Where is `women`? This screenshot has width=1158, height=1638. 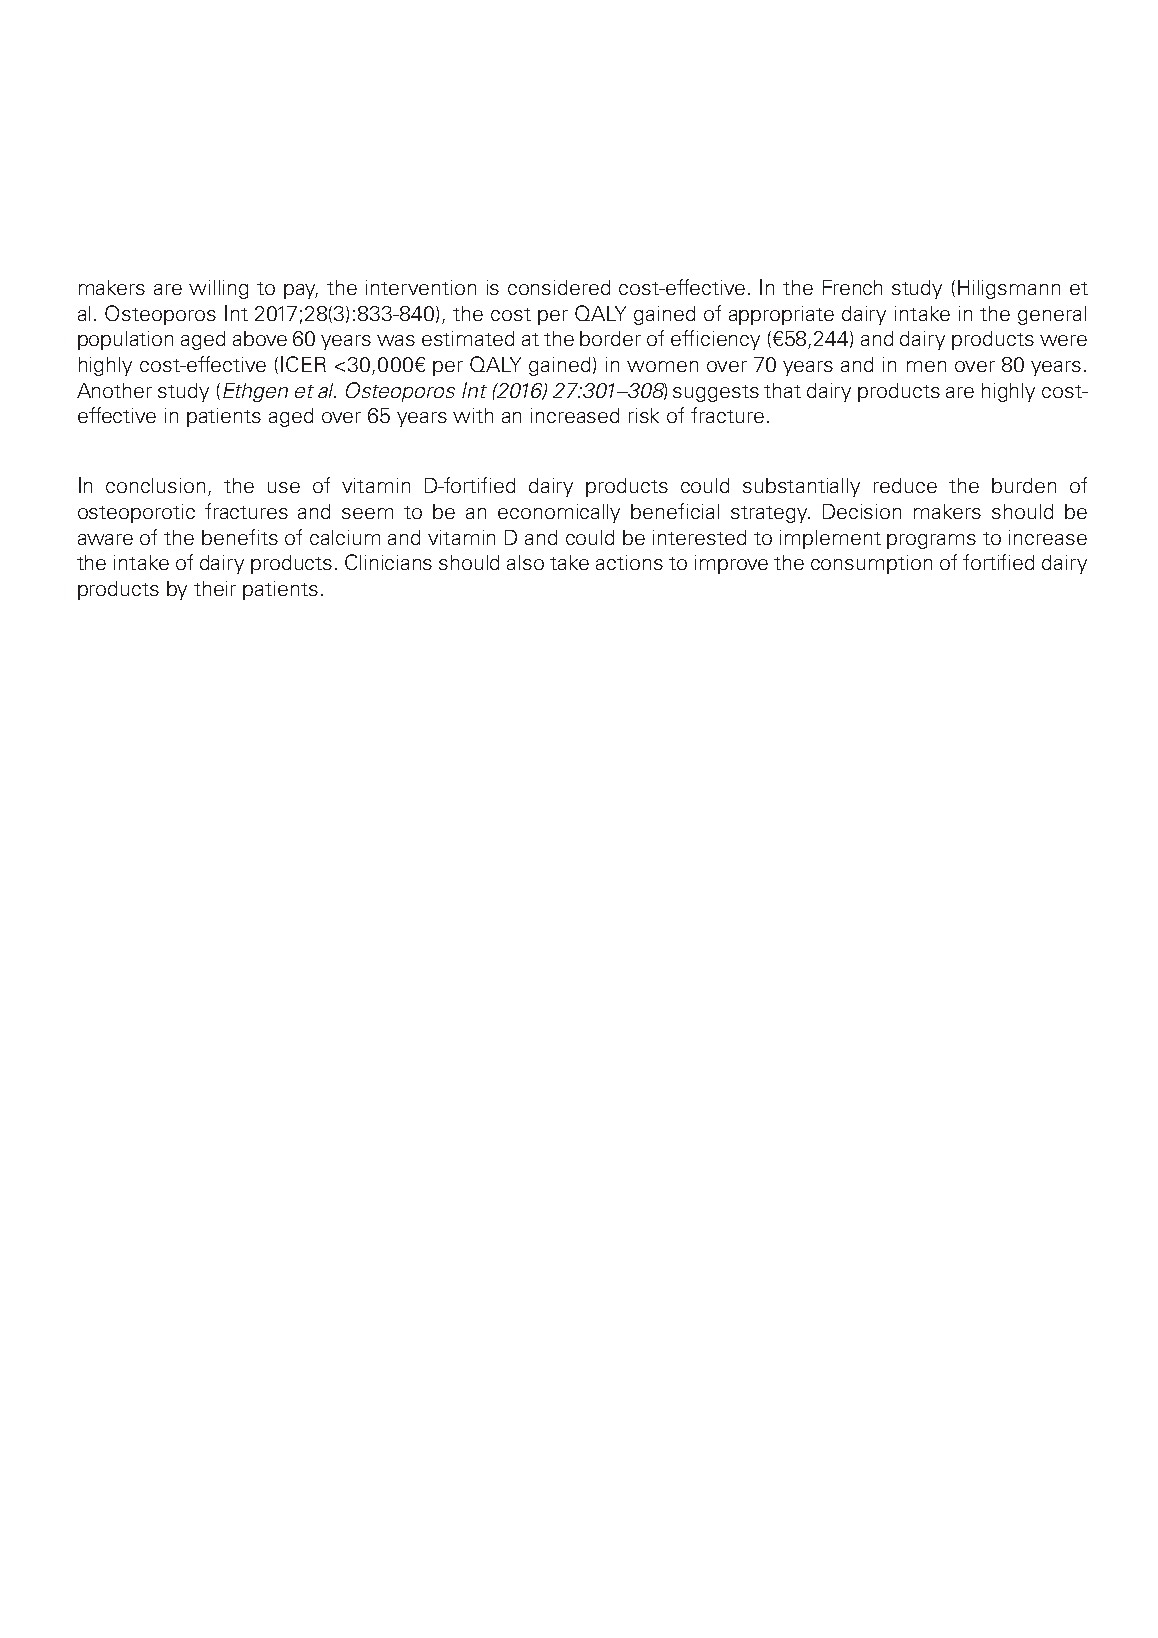 women is located at coordinates (662, 366).
